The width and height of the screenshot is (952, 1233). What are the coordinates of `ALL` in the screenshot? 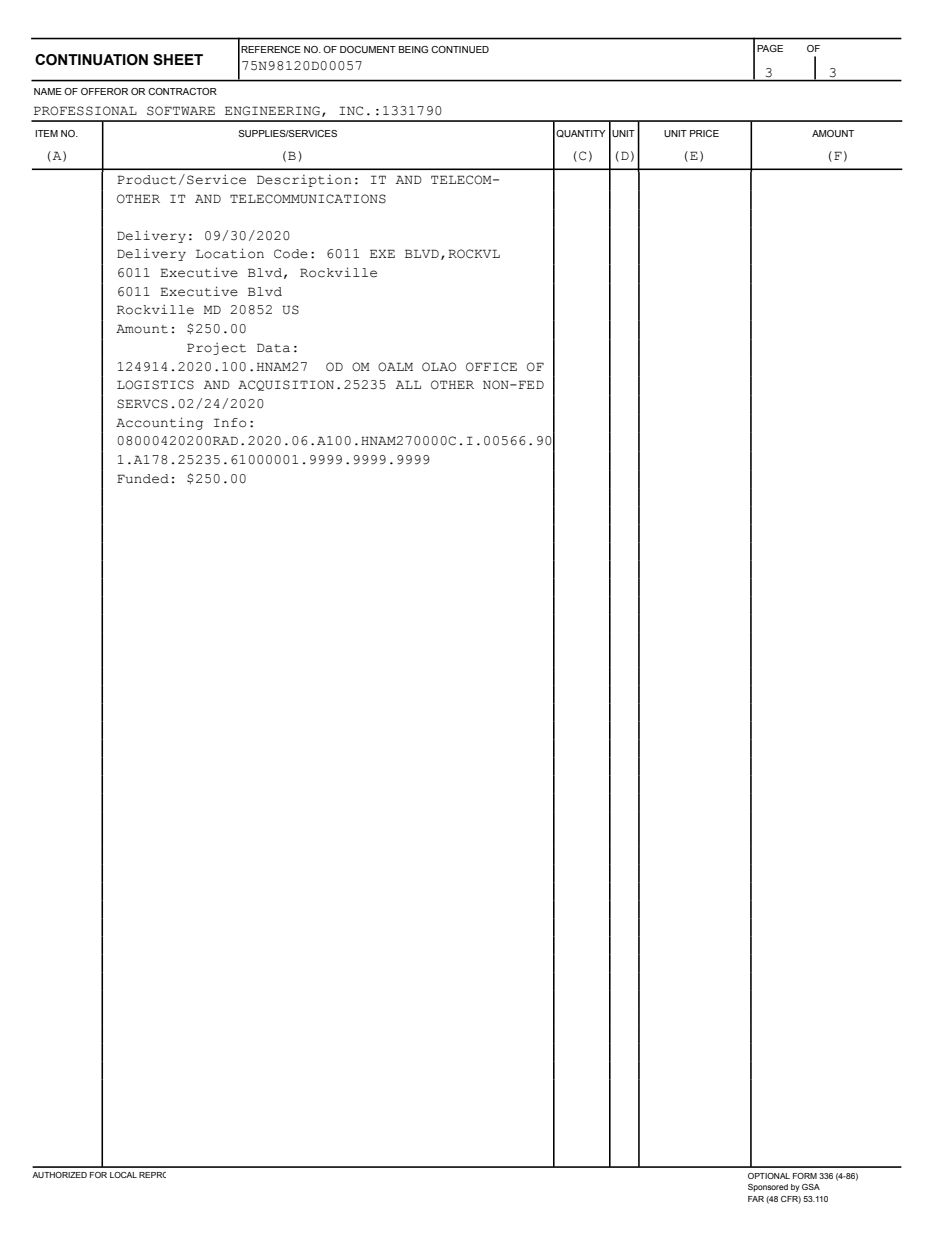 It's located at (408, 384).
